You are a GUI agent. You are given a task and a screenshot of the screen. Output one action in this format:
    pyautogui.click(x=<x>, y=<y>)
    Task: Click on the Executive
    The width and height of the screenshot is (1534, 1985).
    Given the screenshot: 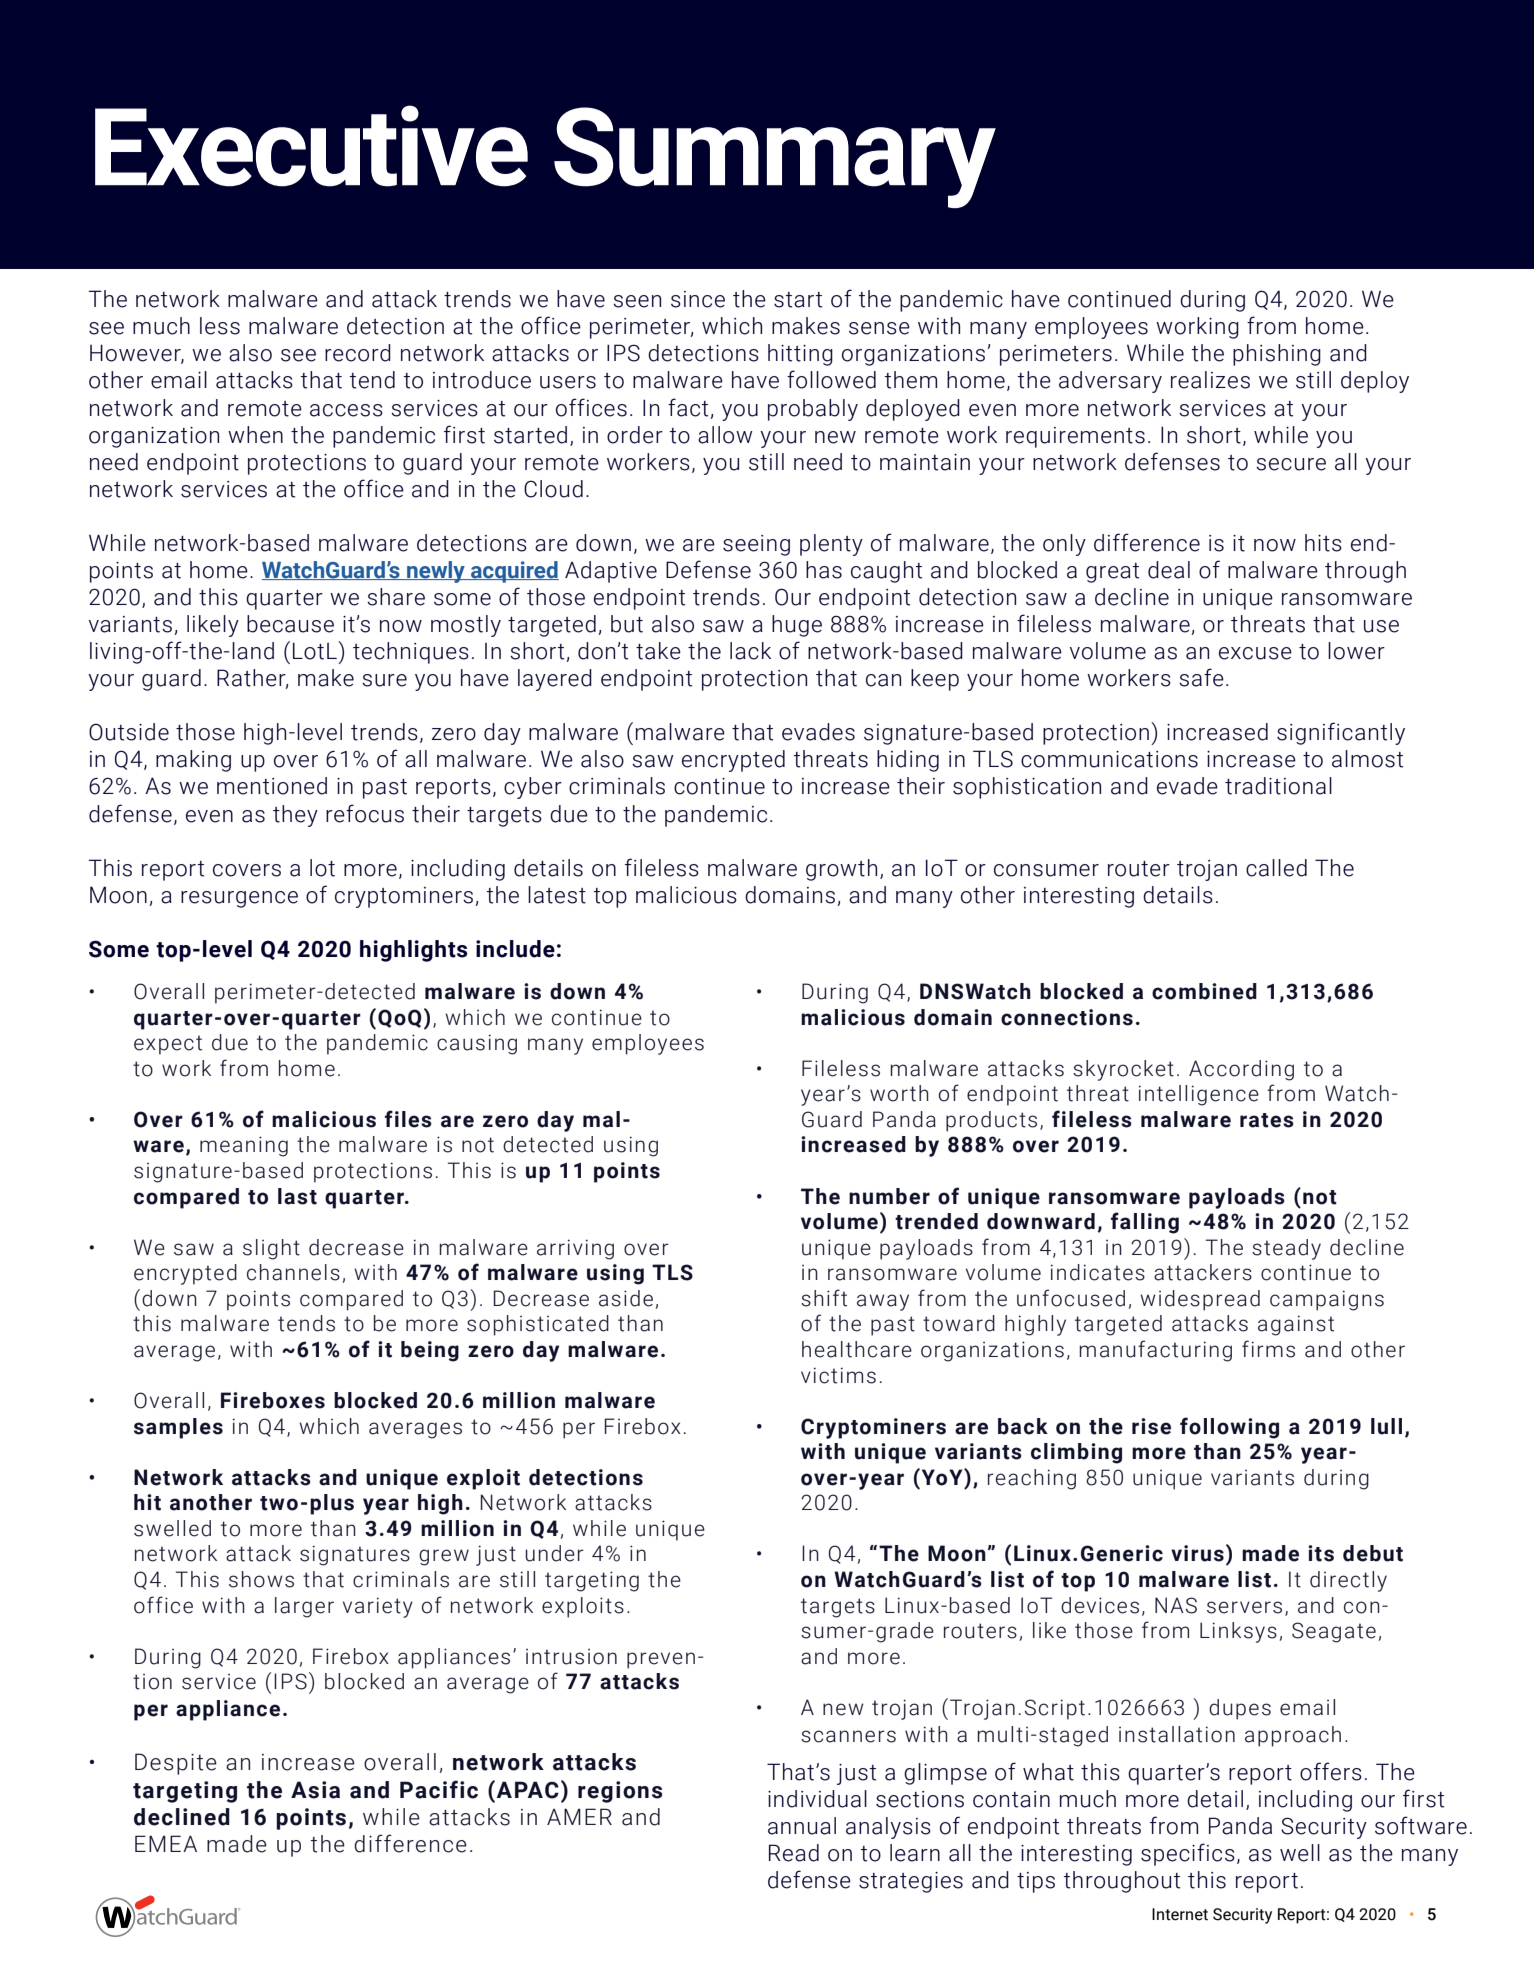 What is the action you would take?
    pyautogui.click(x=311, y=146)
